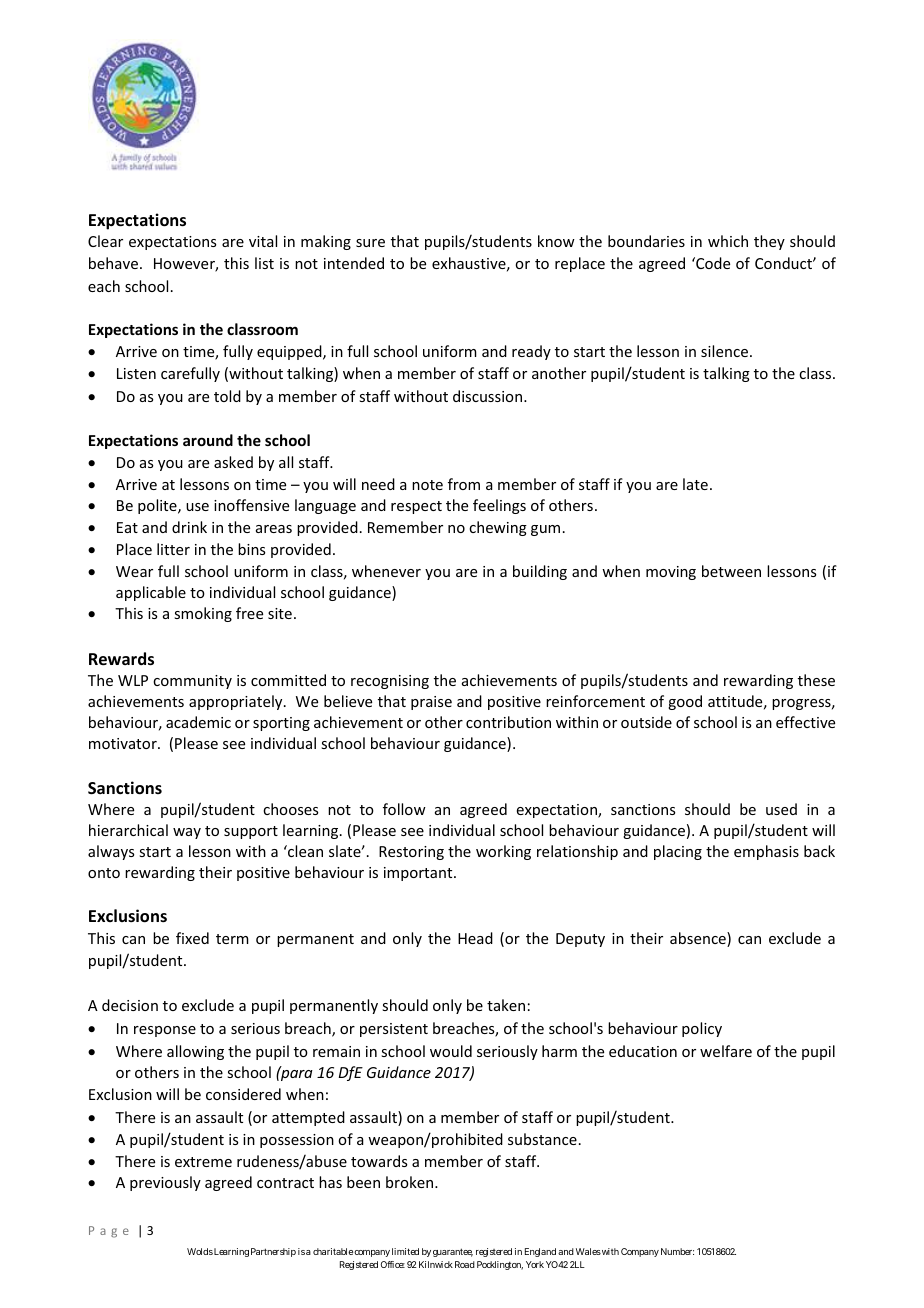 The height and width of the page is (1308, 924). What do you see at coordinates (370, 243) in the page?
I see `sure` at bounding box center [370, 243].
